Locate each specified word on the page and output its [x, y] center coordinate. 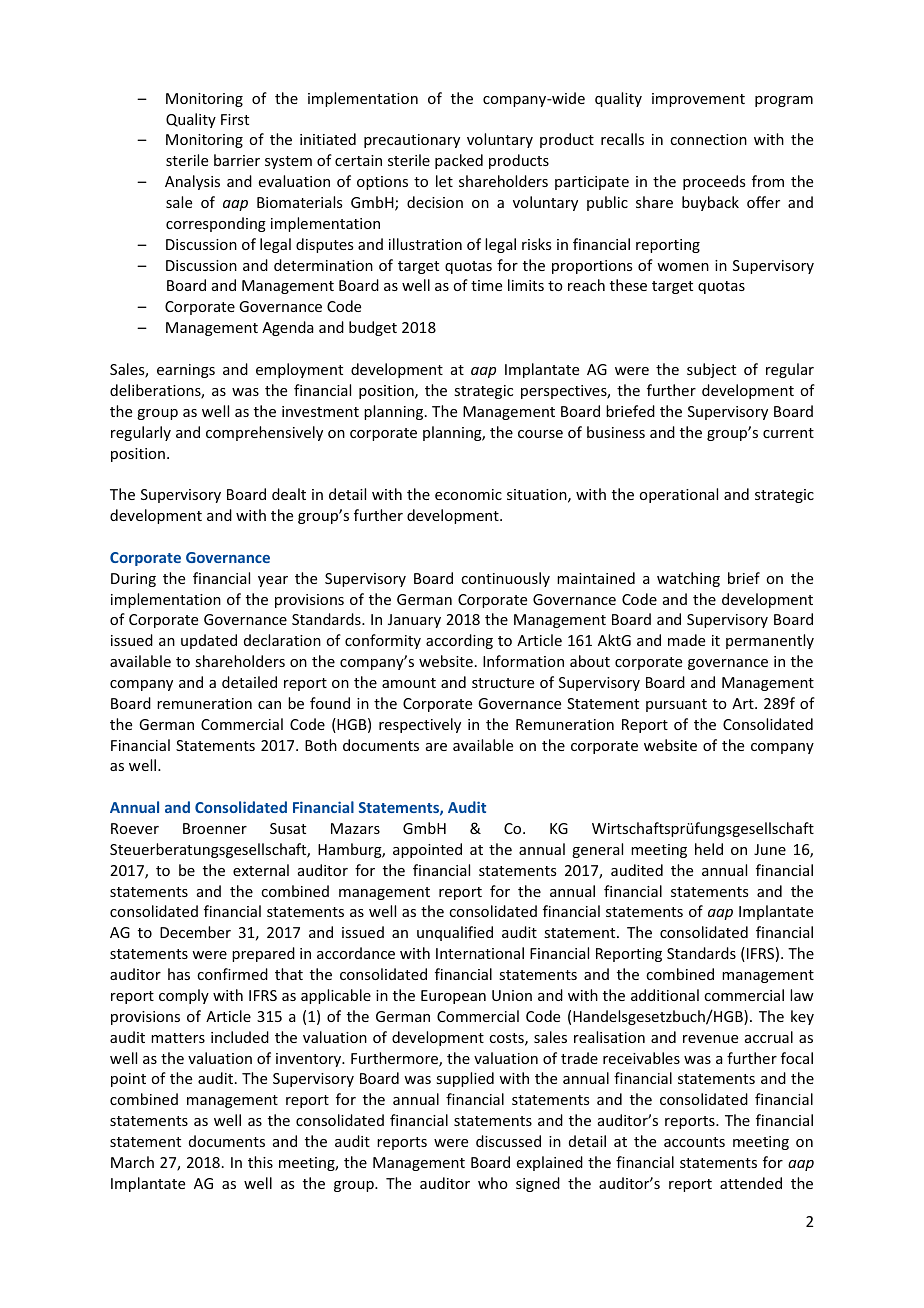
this [260, 1162]
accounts [694, 1142]
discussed [508, 1141]
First [235, 119]
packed [459, 161]
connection [708, 139]
